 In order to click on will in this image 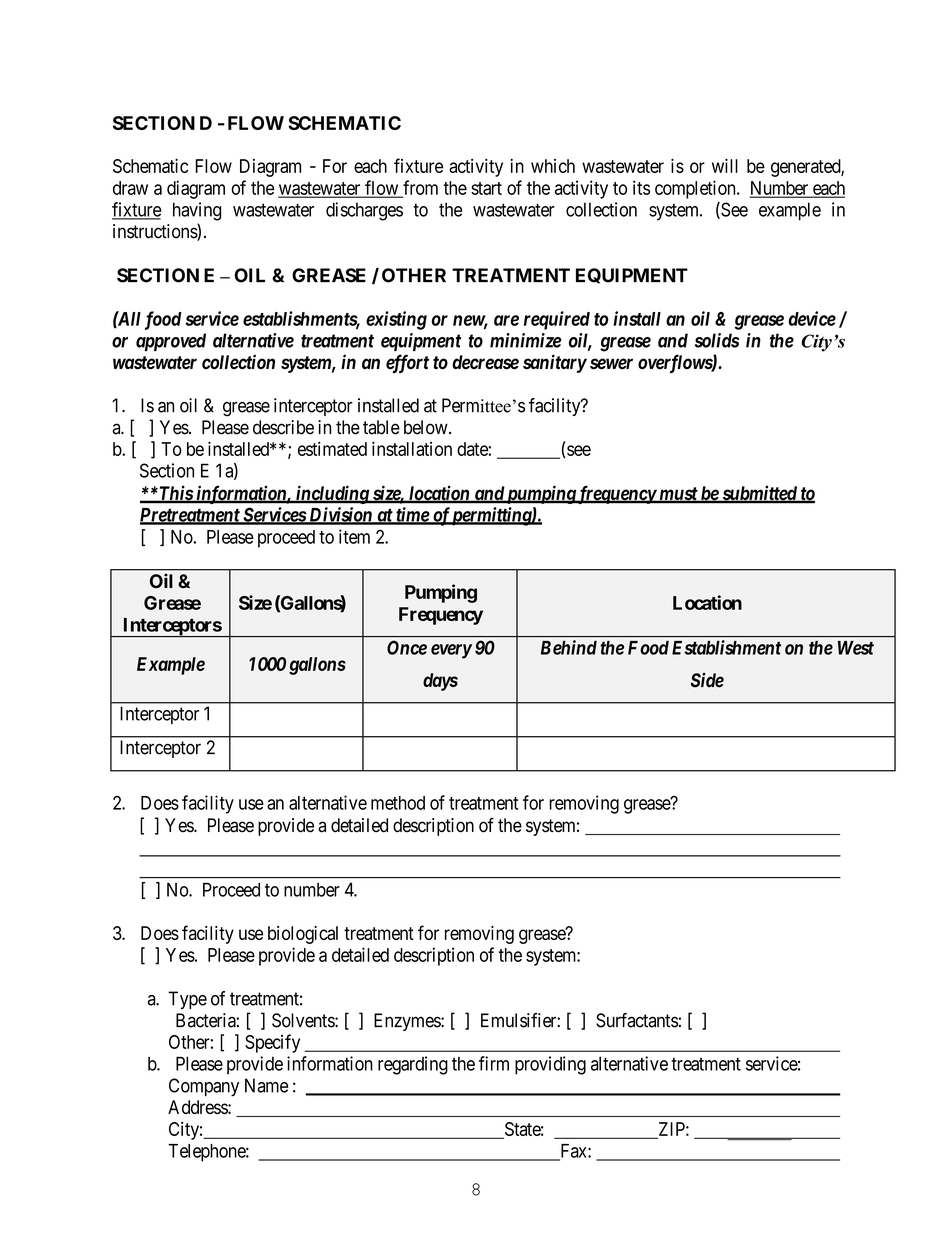, I will do `click(725, 166)`.
